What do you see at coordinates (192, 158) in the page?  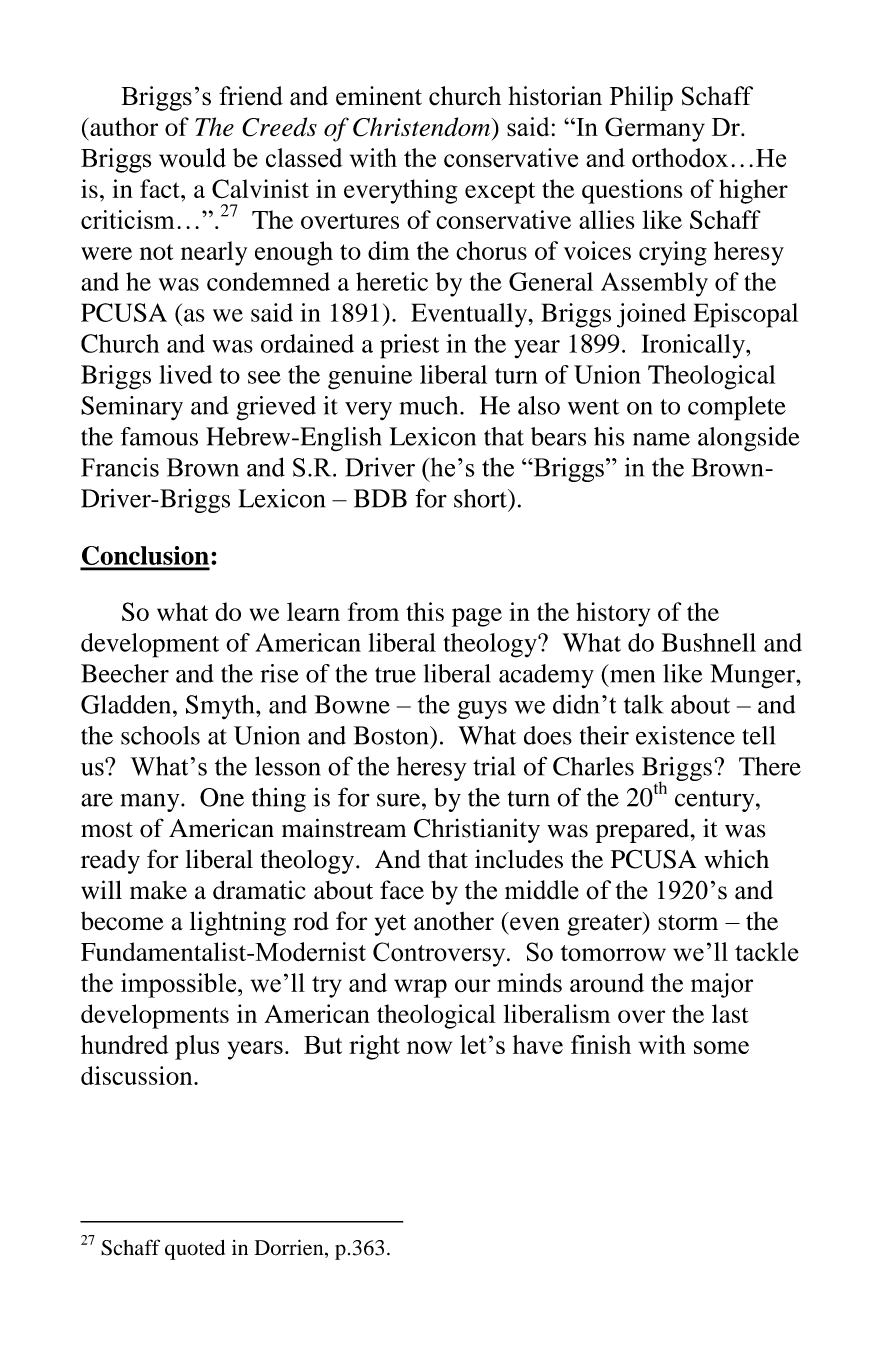 I see `would` at bounding box center [192, 158].
